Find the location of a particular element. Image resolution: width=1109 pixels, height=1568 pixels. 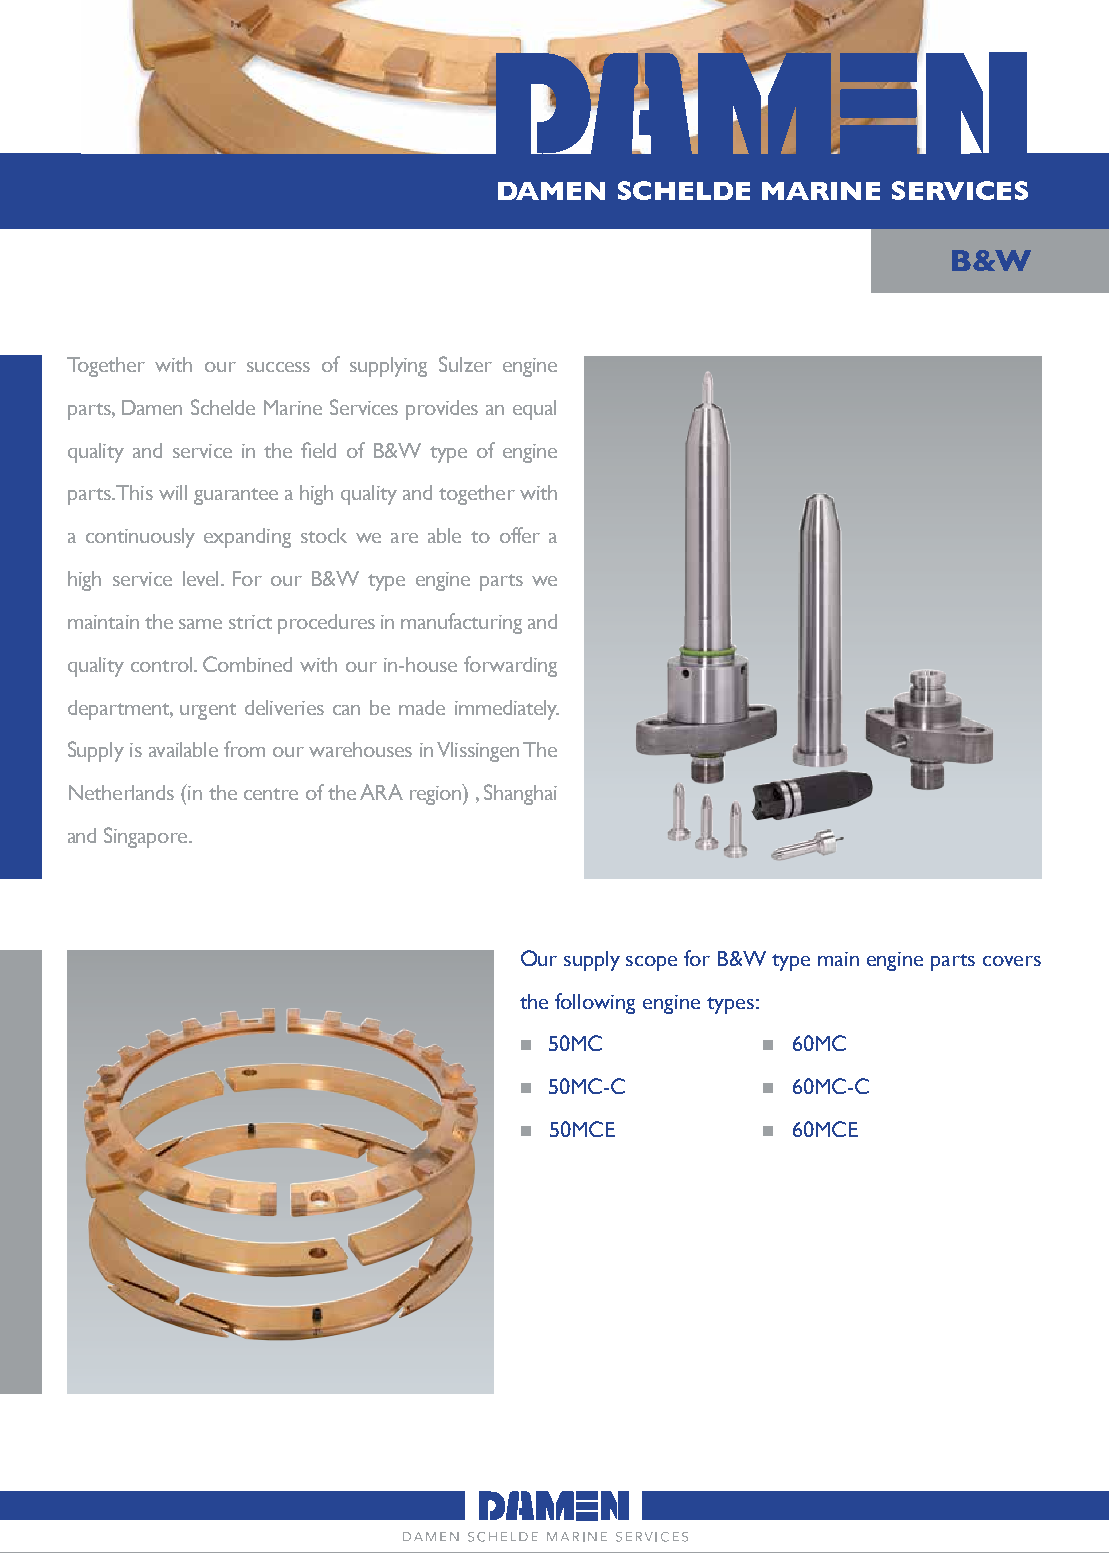

equal is located at coordinates (534, 410).
